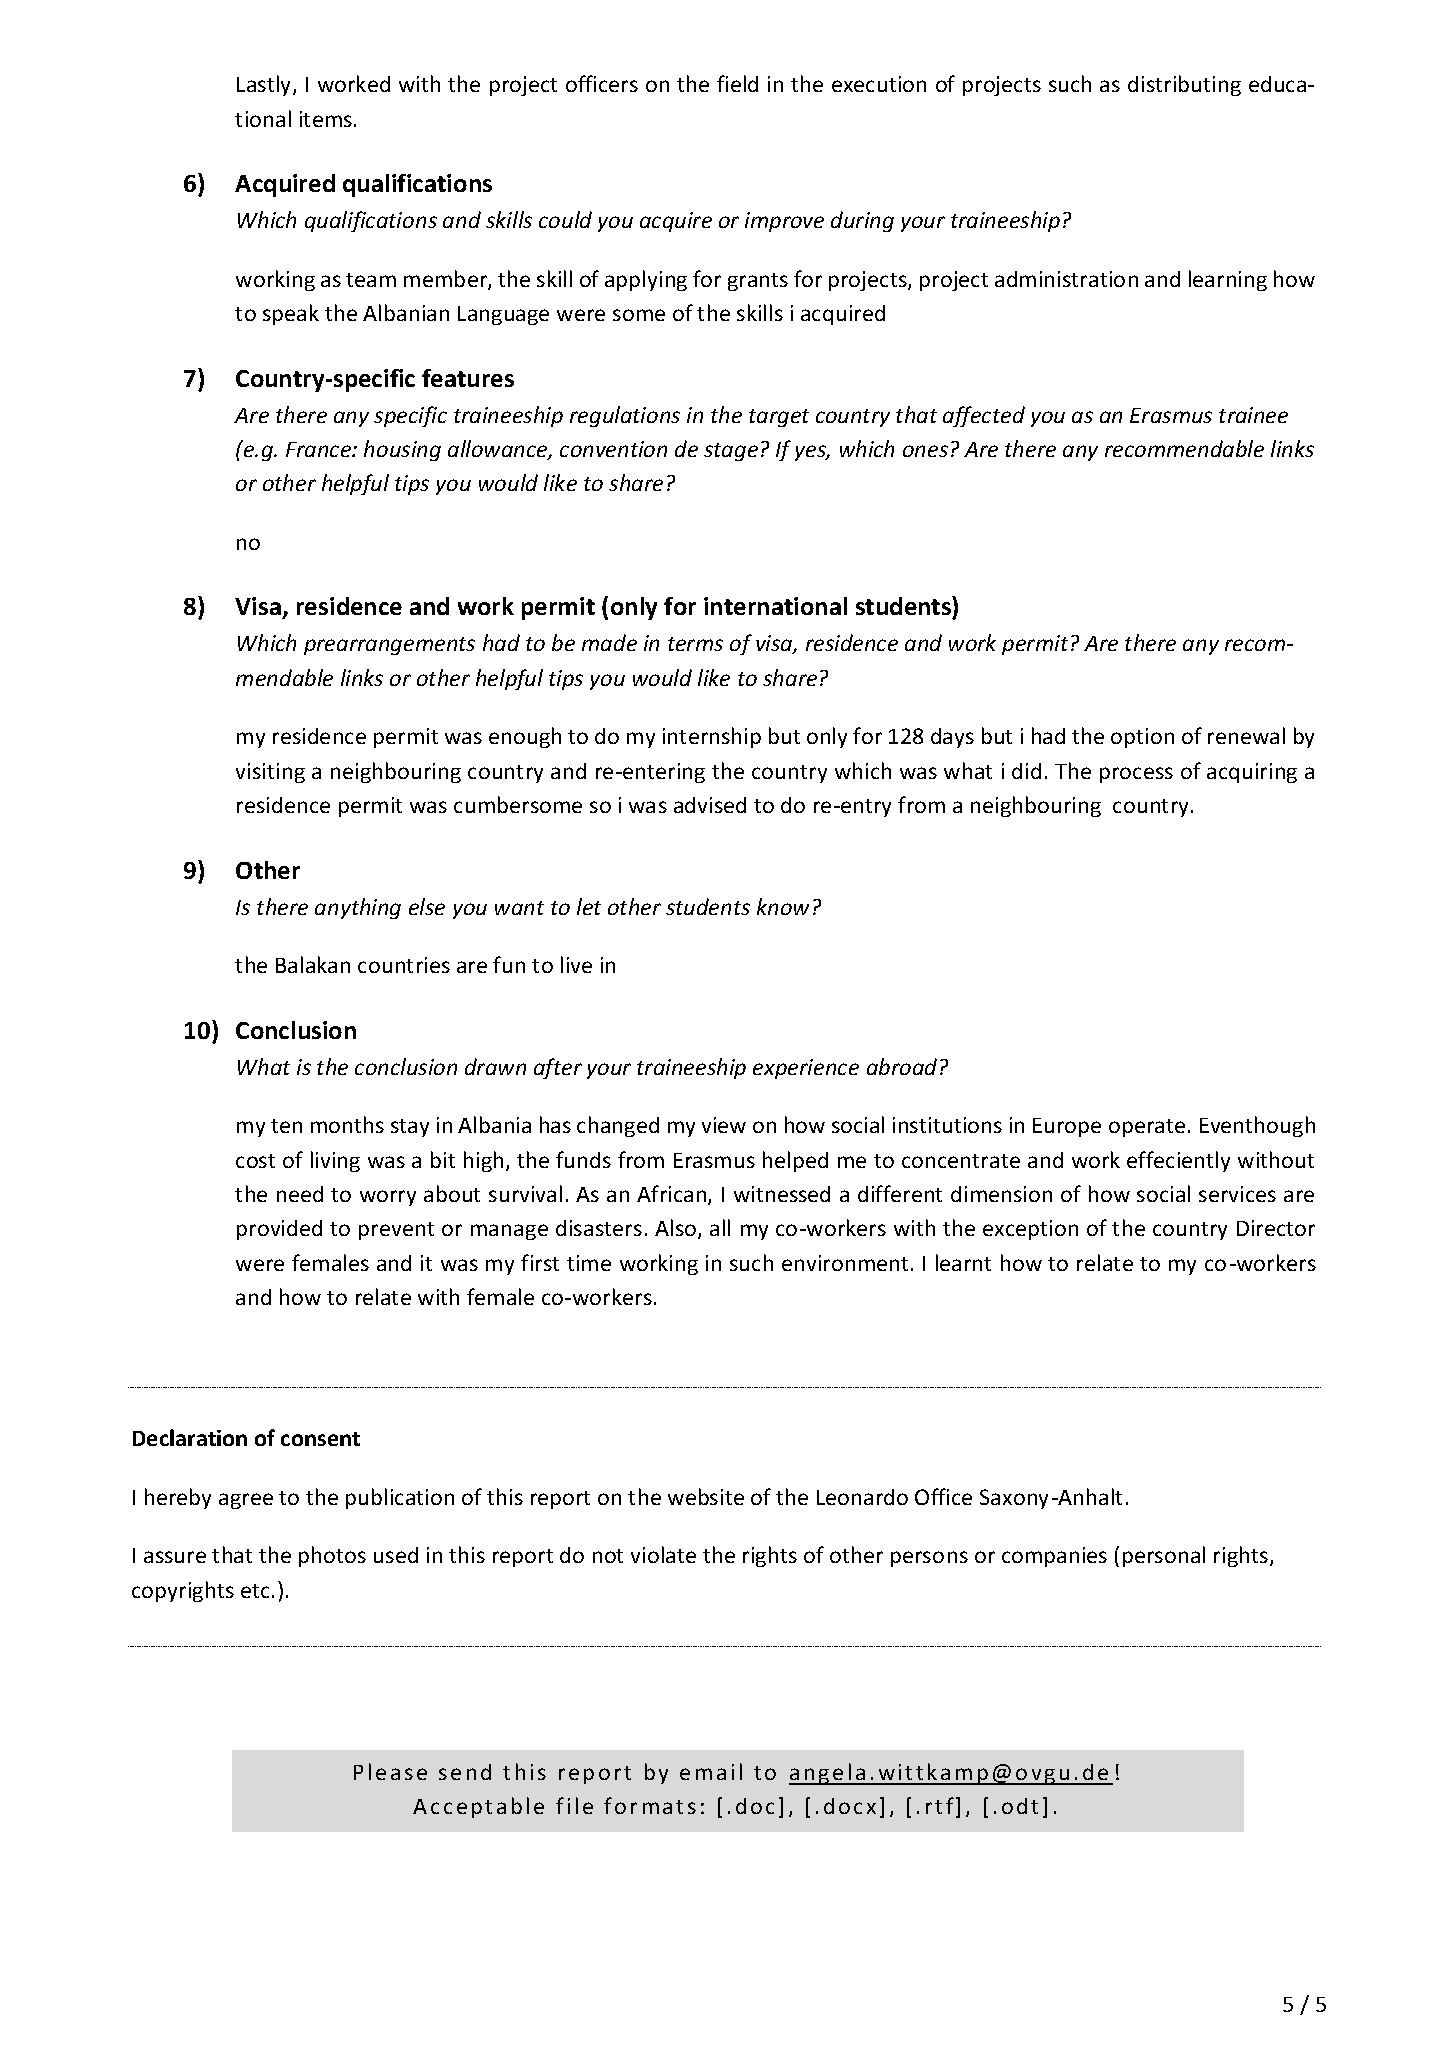  Describe the element at coordinates (710, 805) in the screenshot. I see `advised` at that location.
